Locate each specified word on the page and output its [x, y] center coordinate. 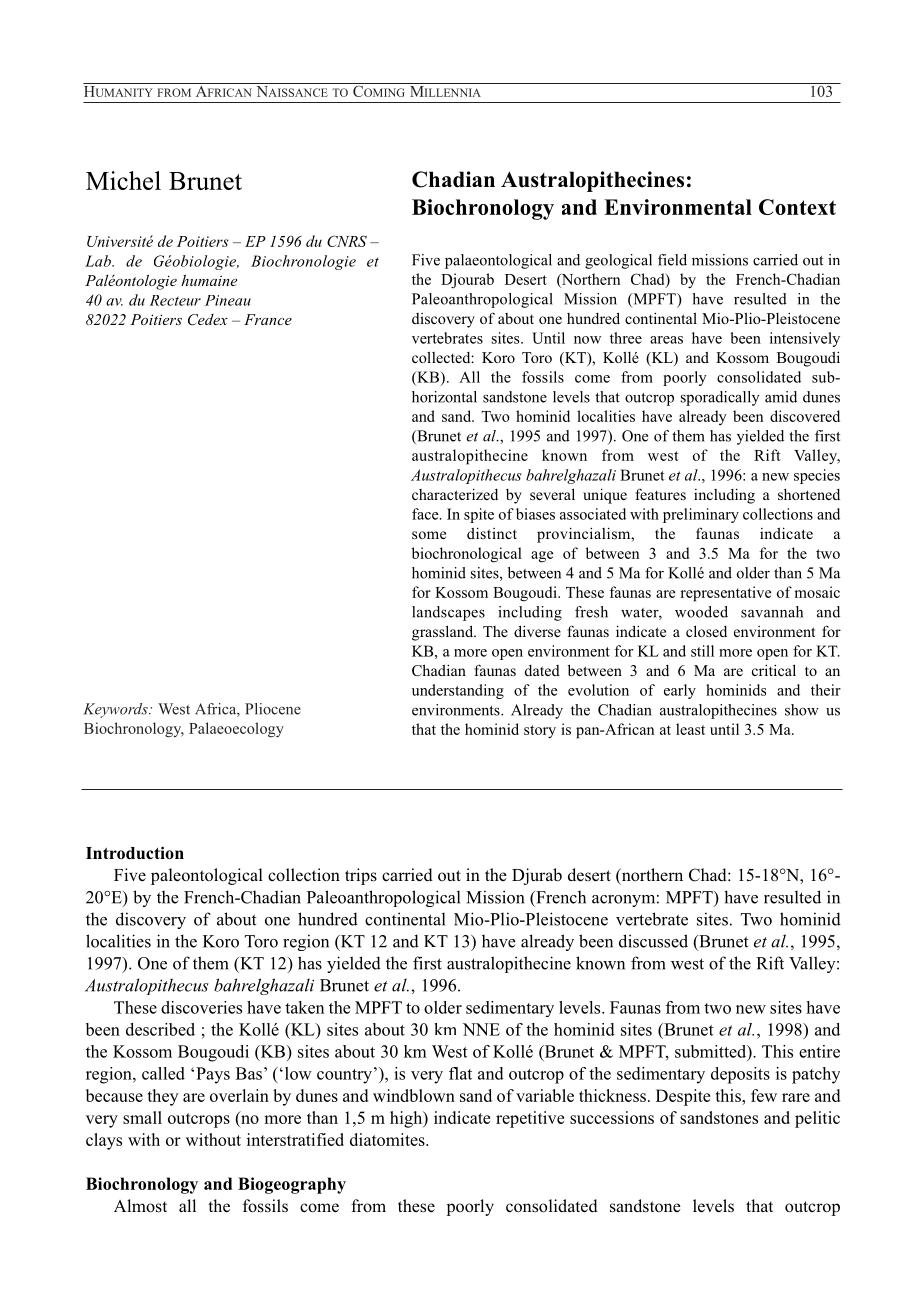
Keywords [116, 710]
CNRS [347, 241]
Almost [140, 1206]
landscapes [448, 613]
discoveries [201, 1007]
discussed [653, 941]
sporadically [720, 398]
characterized [455, 494]
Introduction [135, 853]
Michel [123, 180]
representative [725, 594]
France [268, 319]
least [690, 729]
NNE [481, 1029]
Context [797, 207]
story [540, 732]
